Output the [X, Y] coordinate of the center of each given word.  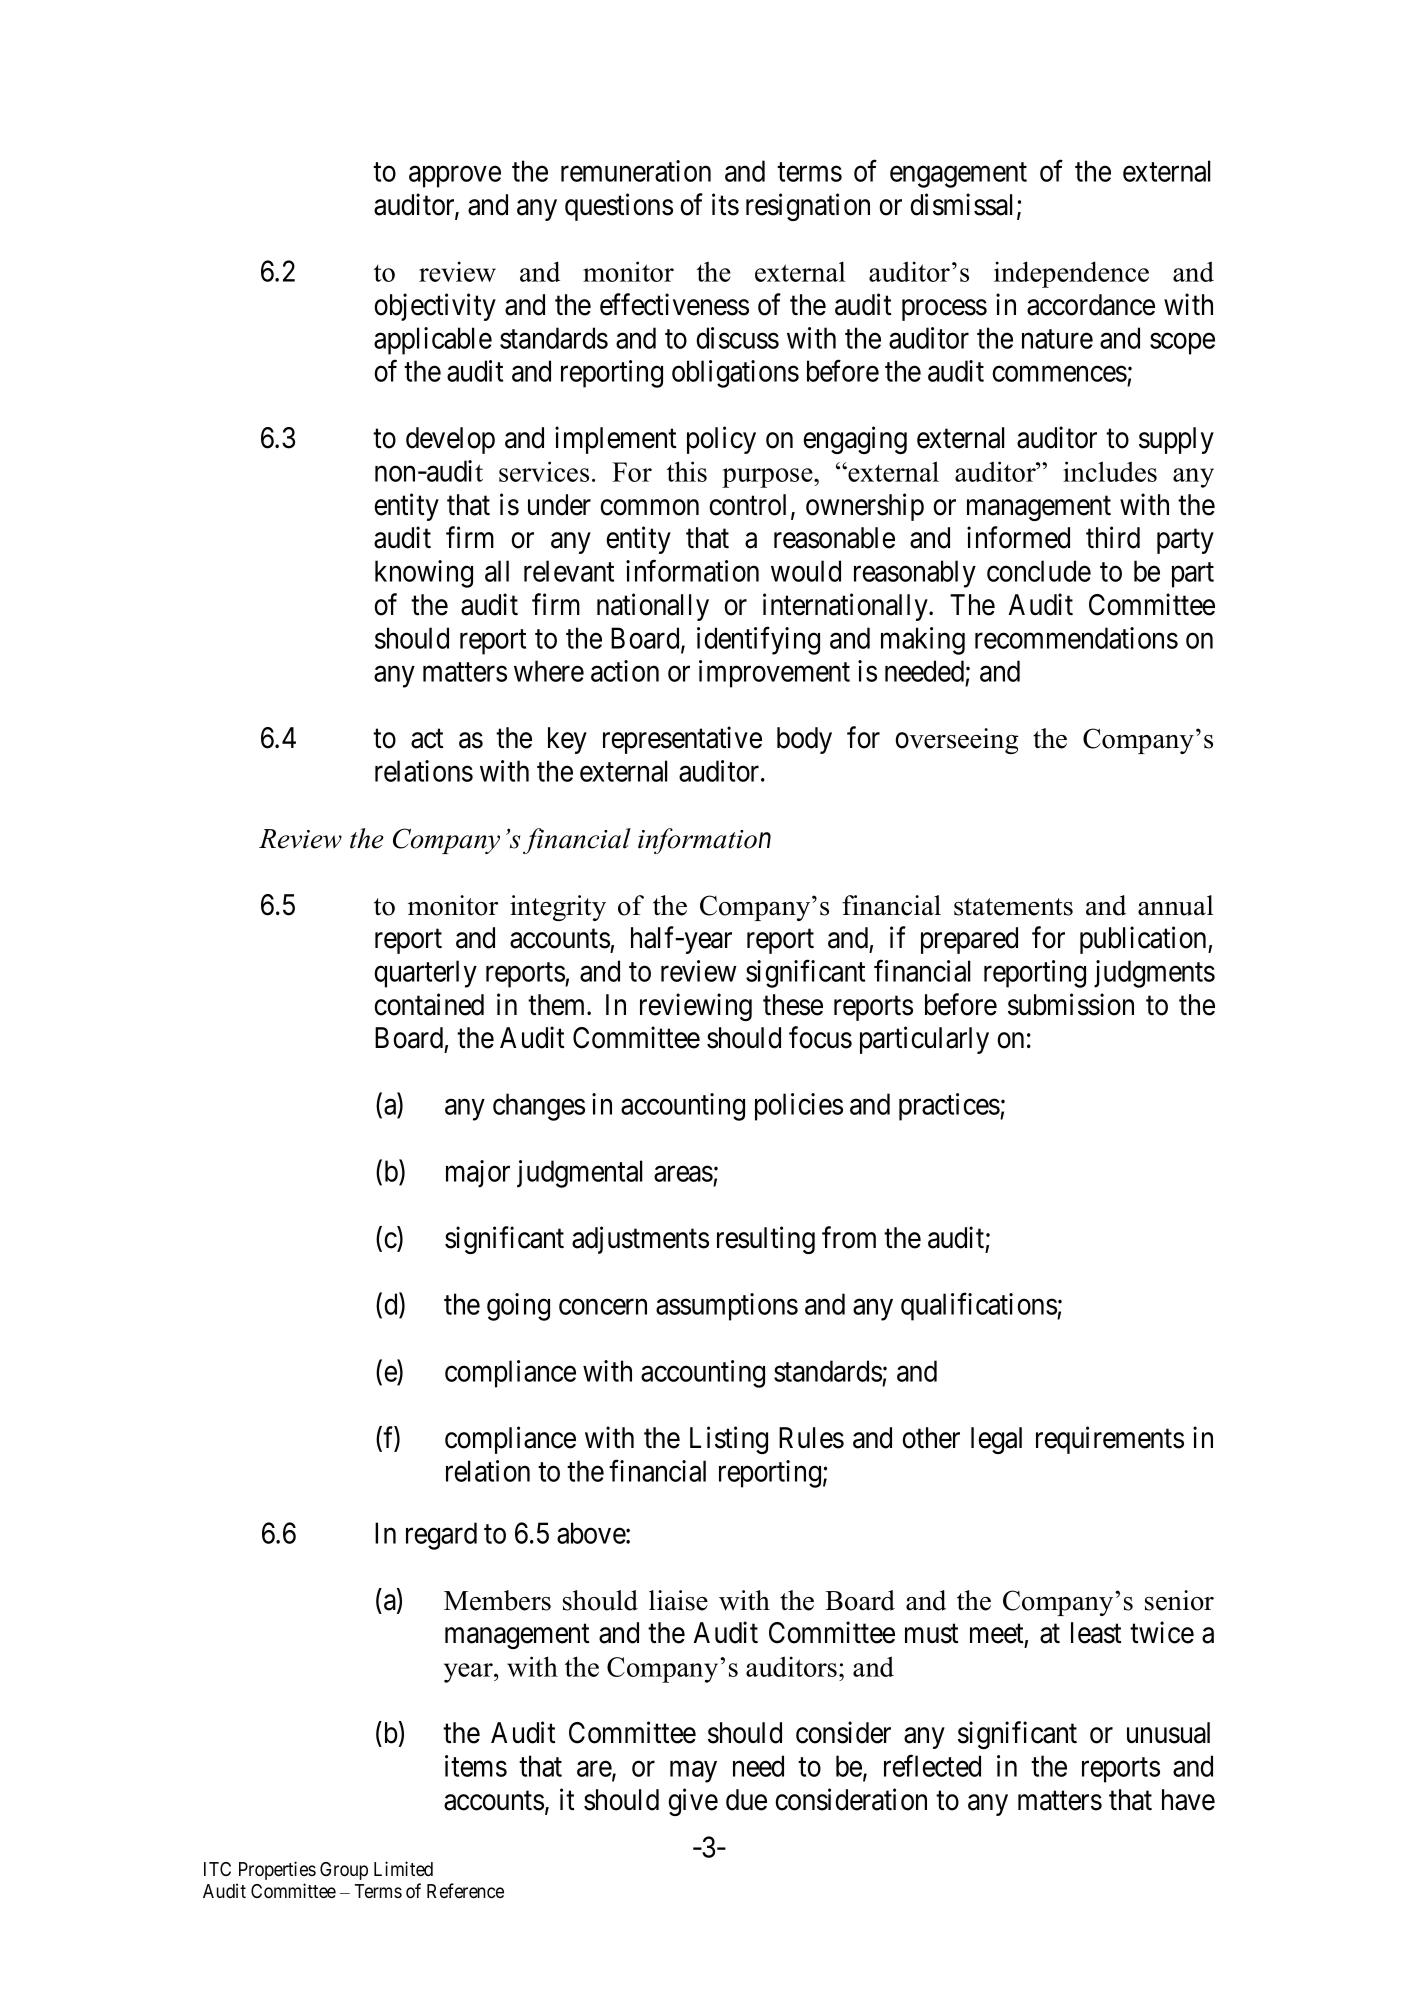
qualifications [979, 1307]
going [518, 1307]
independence [1071, 274]
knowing [424, 574]
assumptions [727, 1307]
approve [455, 177]
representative [682, 740]
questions [619, 207]
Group [344, 1871]
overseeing [957, 741]
